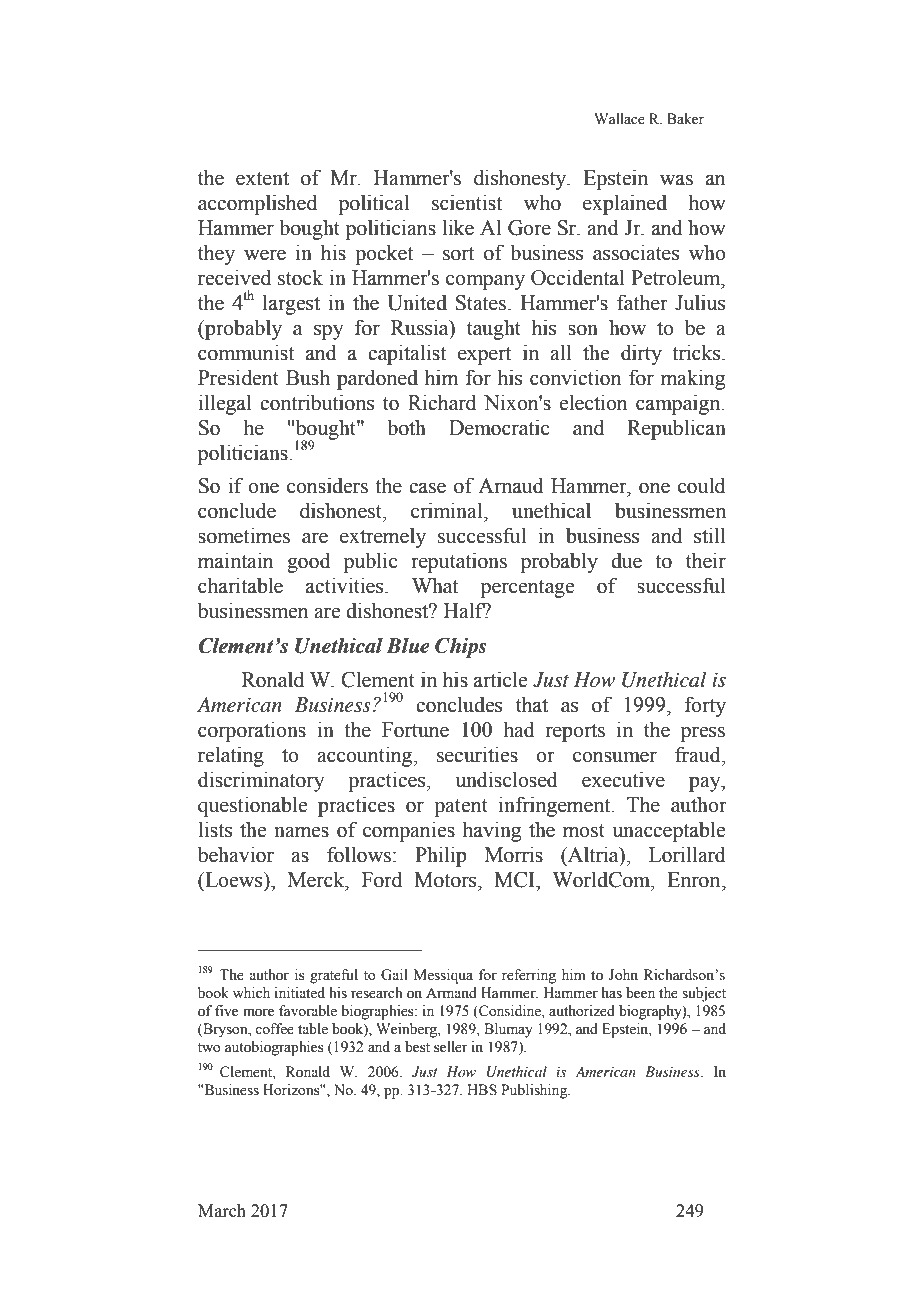  Describe the element at coordinates (679, 404) in the screenshot. I see `campaign` at that location.
